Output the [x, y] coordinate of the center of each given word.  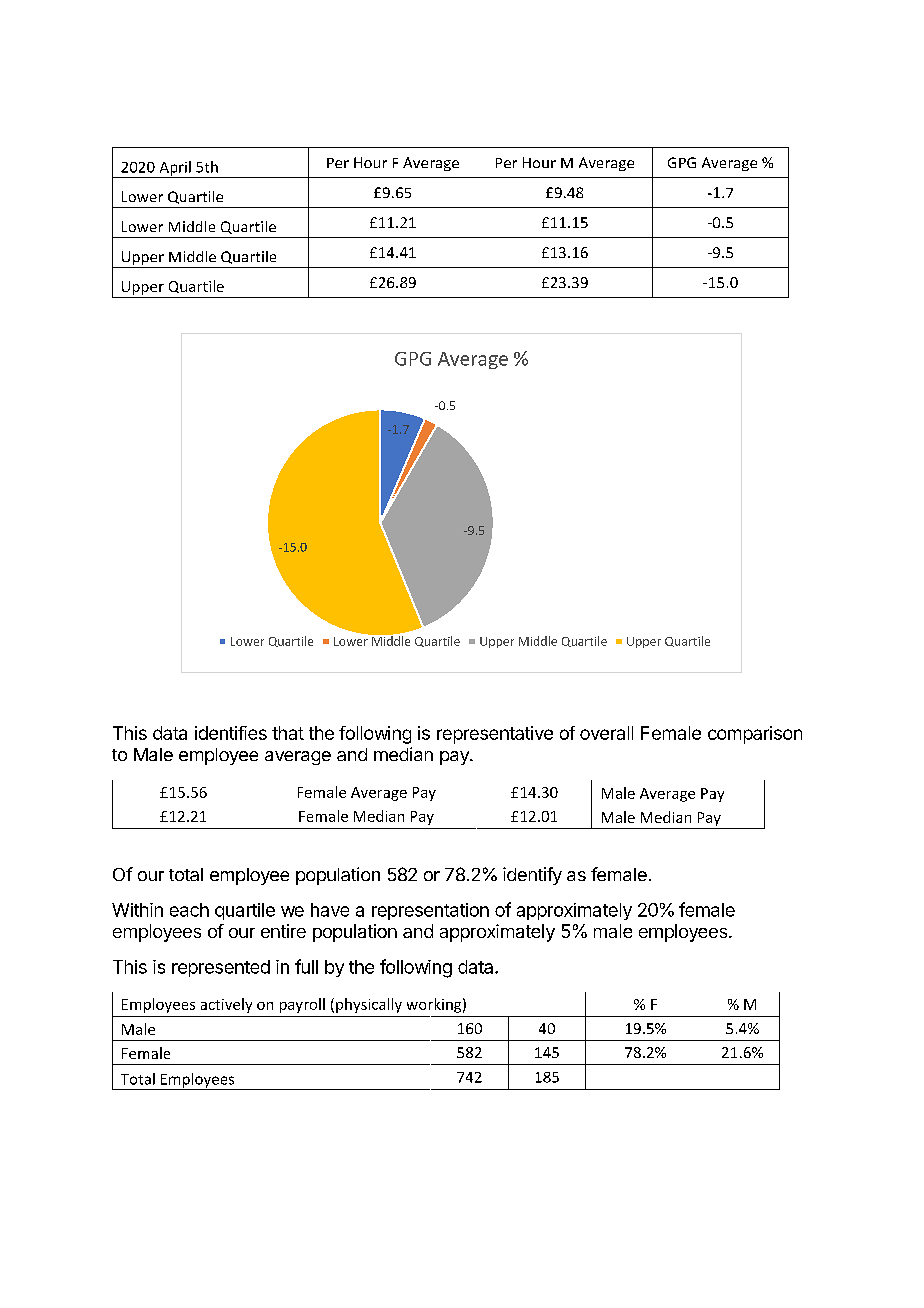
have [330, 910]
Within [137, 910]
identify [532, 876]
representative [495, 735]
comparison [755, 735]
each [189, 910]
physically [369, 1005]
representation [430, 911]
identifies [231, 733]
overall [606, 733]
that [288, 733]
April [175, 169]
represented [221, 968]
